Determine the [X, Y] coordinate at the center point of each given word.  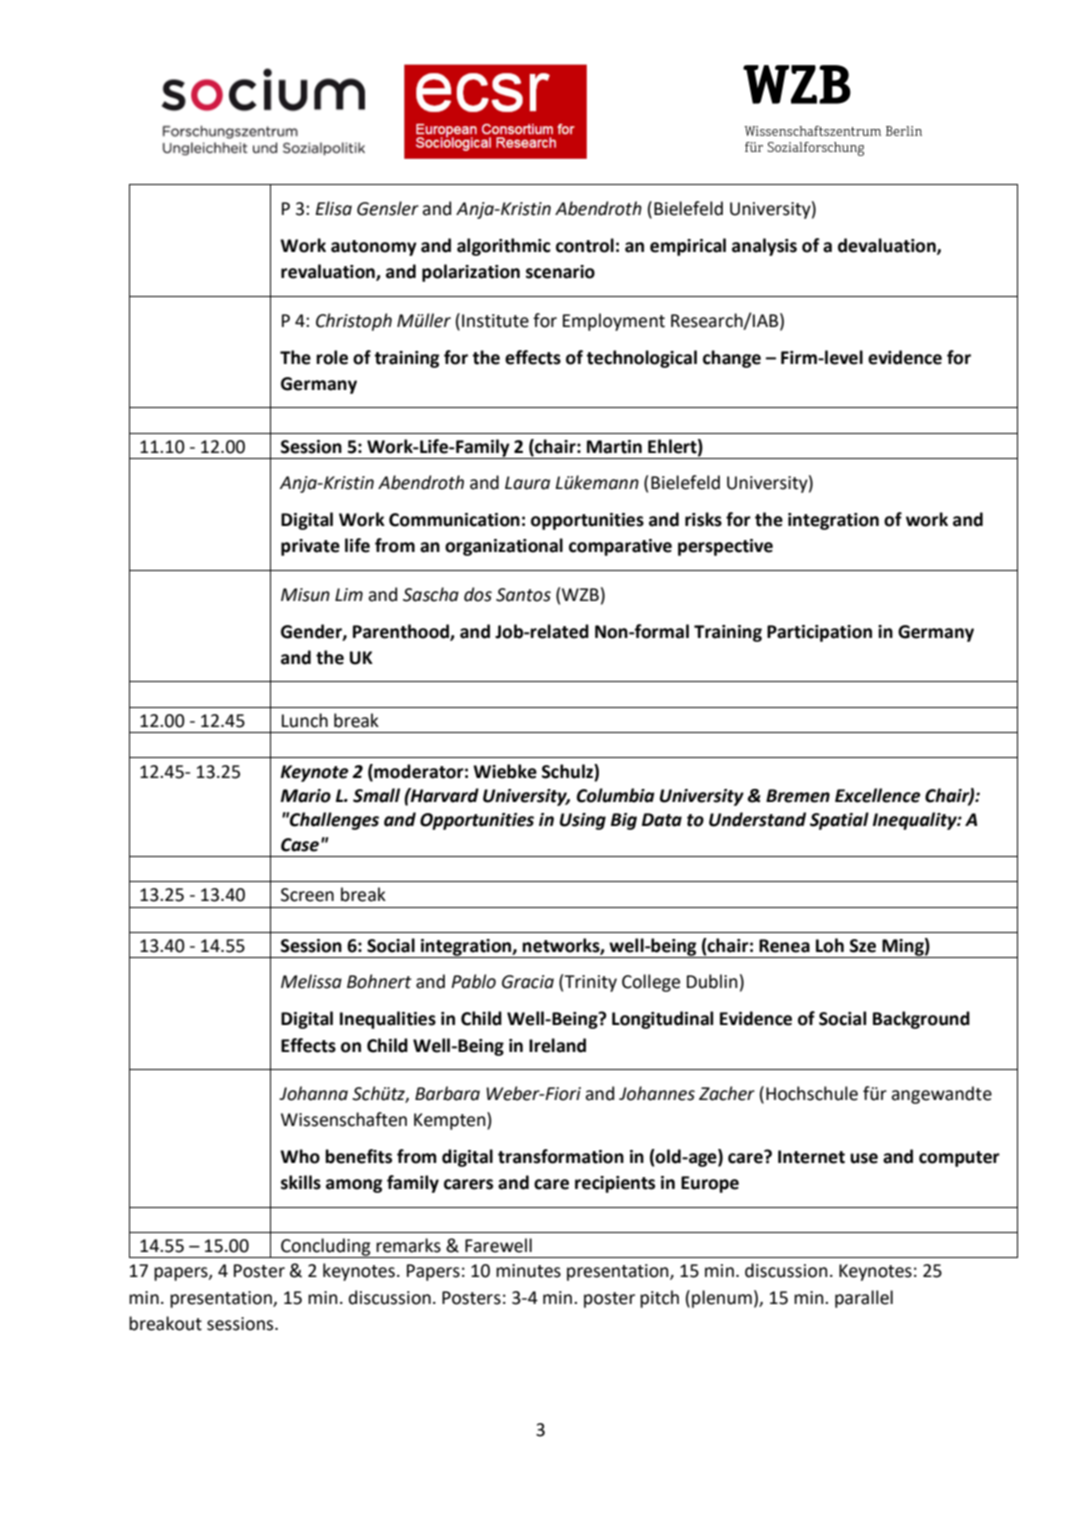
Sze [863, 946]
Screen [307, 895]
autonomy [374, 248]
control [585, 245]
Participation [819, 633]
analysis [764, 247]
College [651, 983]
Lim [349, 594]
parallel [864, 1299]
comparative [620, 547]
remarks [408, 1245]
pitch [659, 1299]
